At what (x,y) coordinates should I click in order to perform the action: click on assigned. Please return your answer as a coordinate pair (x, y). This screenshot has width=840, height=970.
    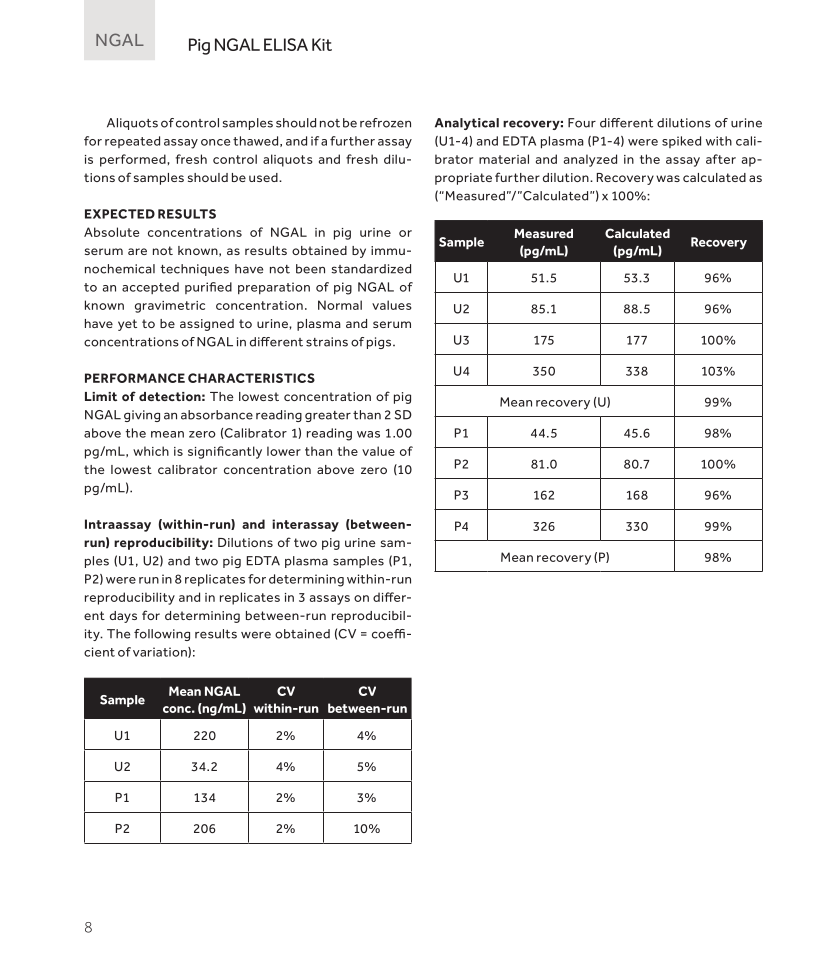
    Looking at the image, I should click on (207, 325).
